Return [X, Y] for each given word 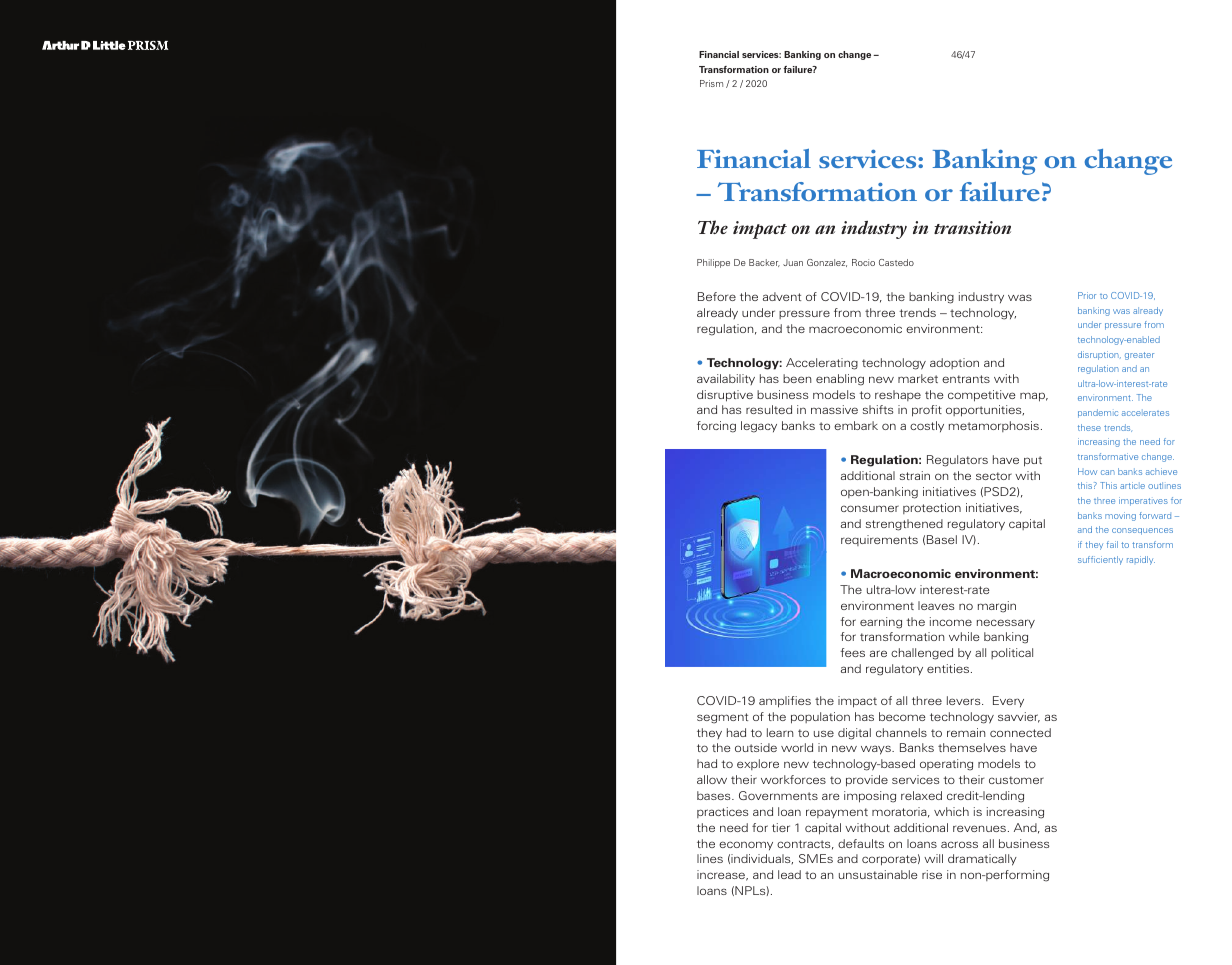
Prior [1087, 295]
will [933, 858]
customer [1016, 780]
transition [972, 227]
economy [746, 845]
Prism [711, 83]
